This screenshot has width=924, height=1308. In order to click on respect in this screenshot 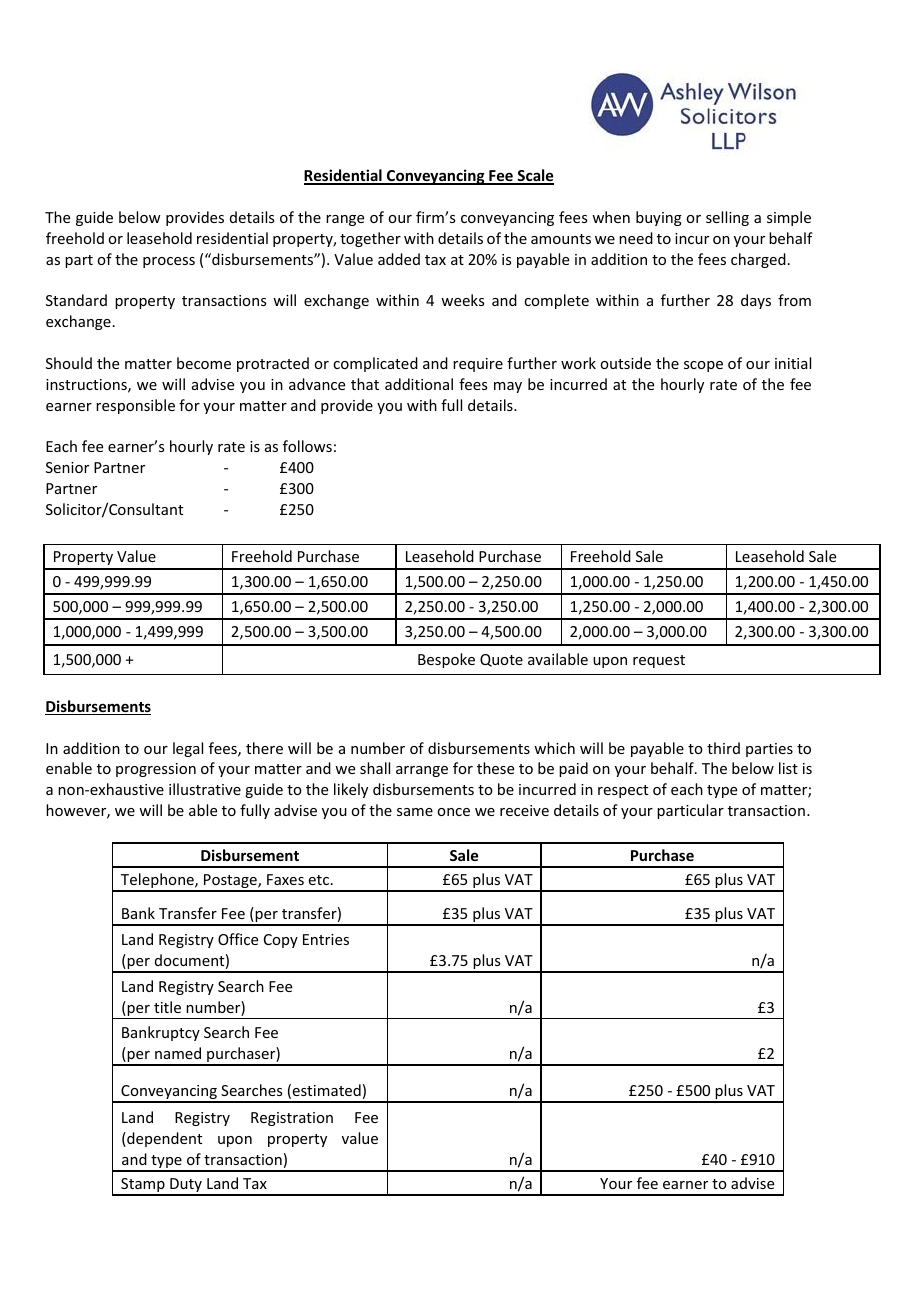, I will do `click(623, 791)`.
